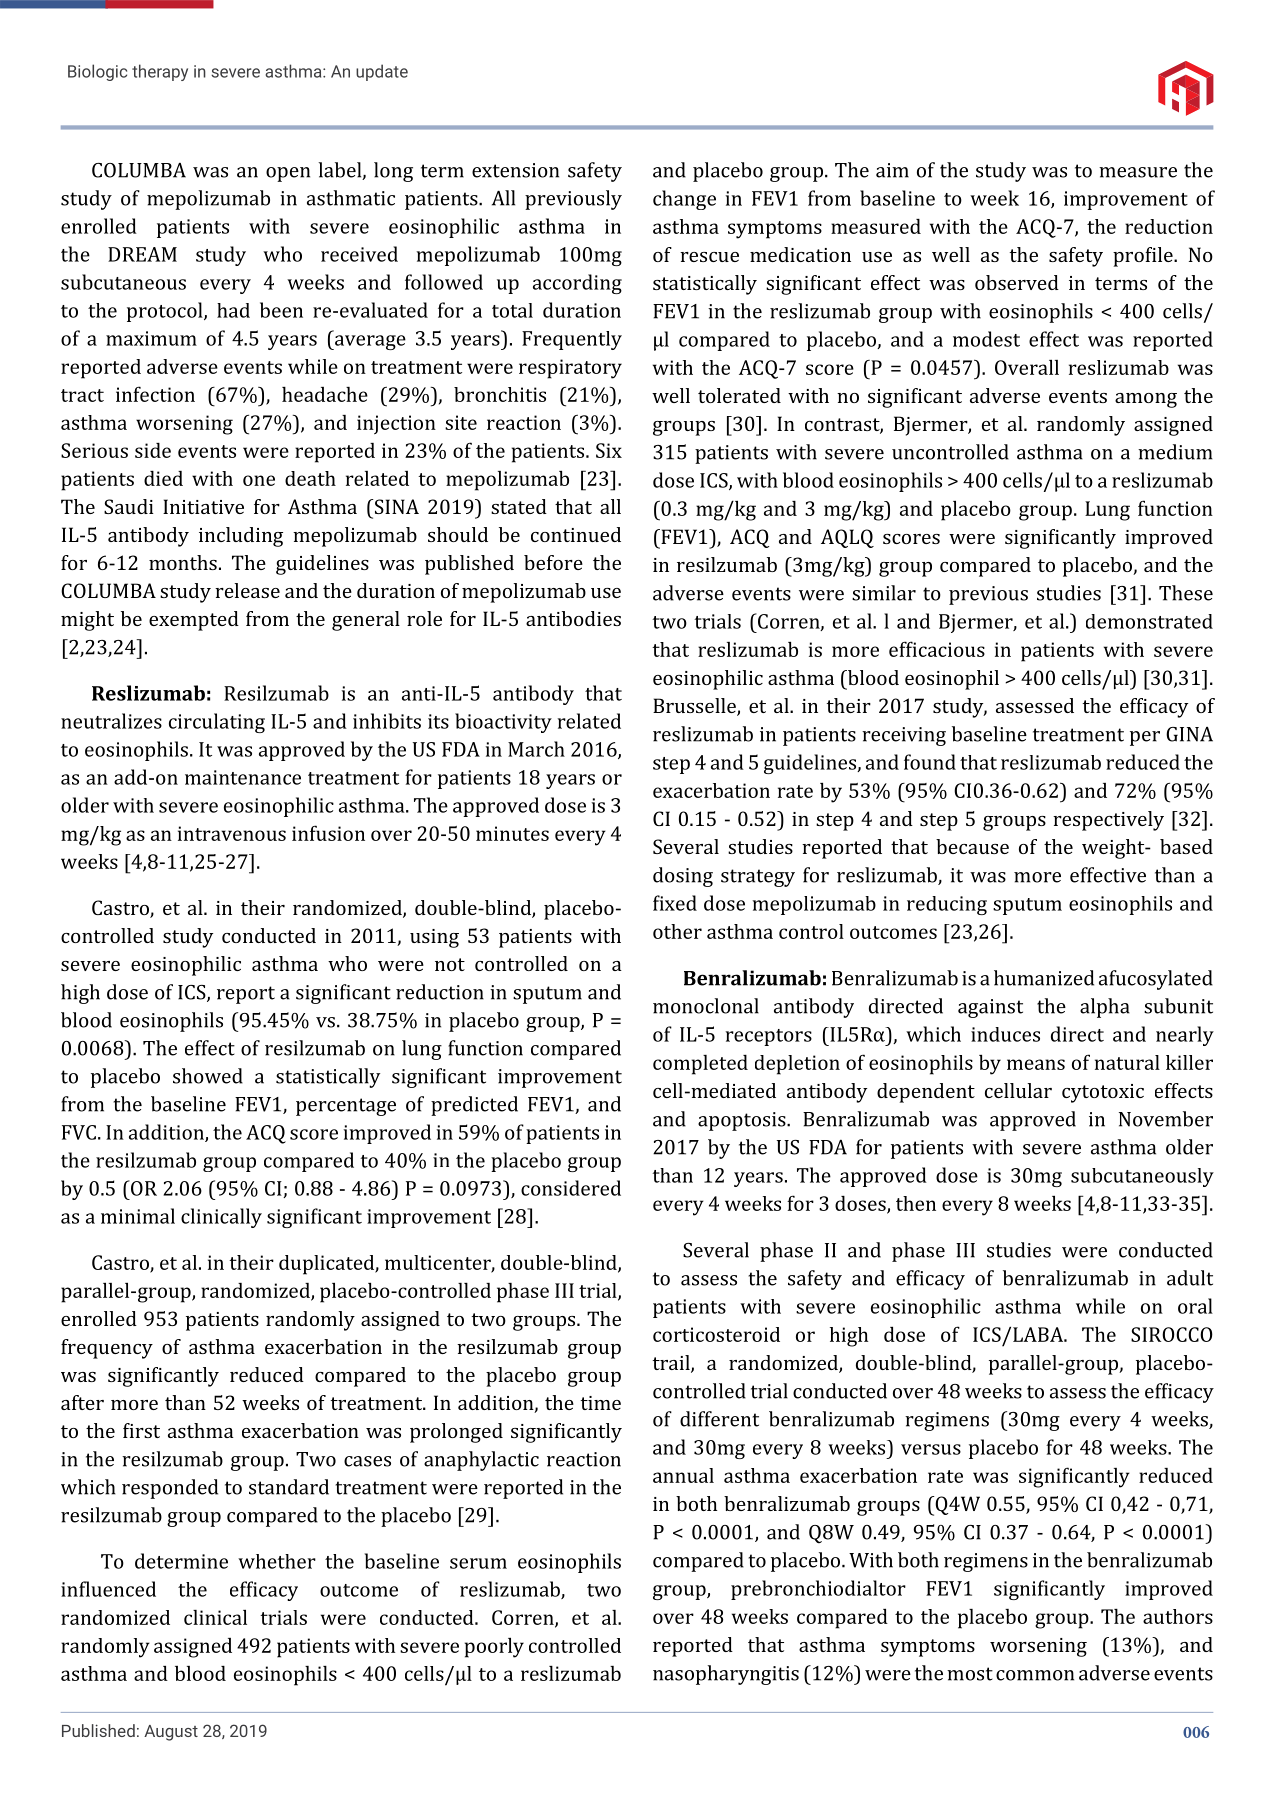 This page has width=1274, height=1803. Describe the element at coordinates (232, 833) in the page. I see `intravenous` at that location.
